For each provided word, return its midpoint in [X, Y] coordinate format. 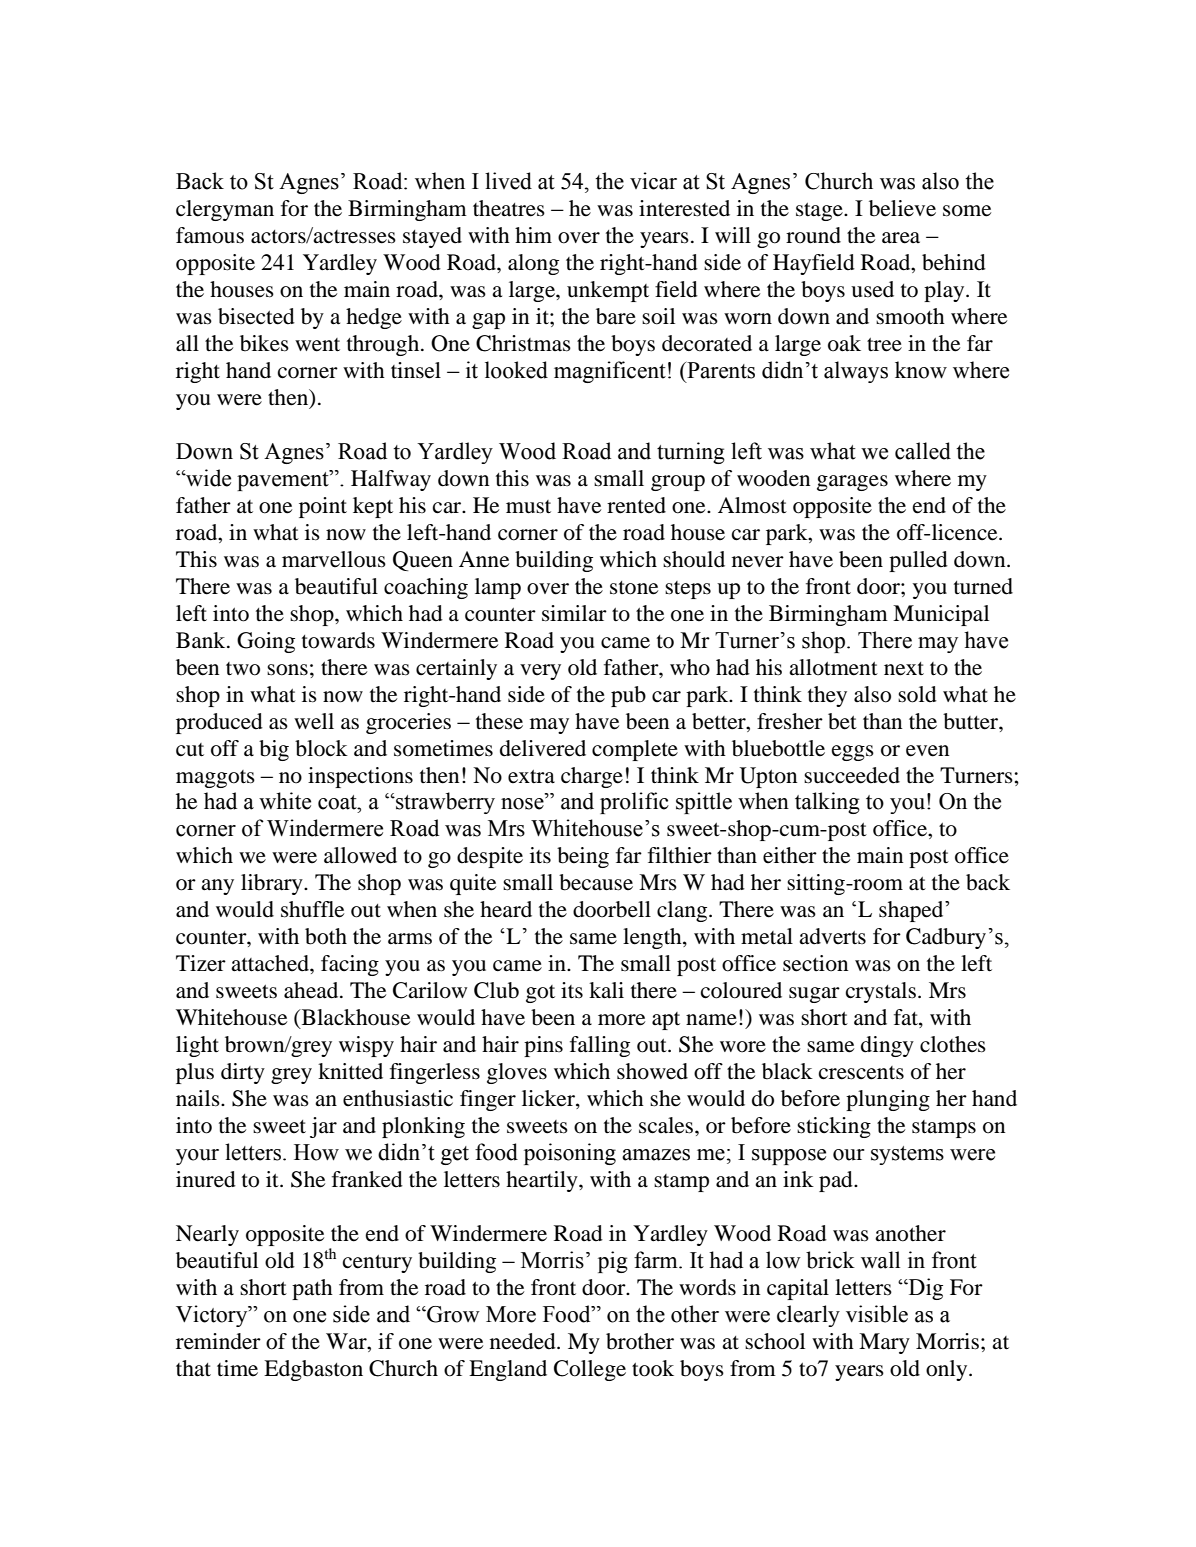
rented [636, 505]
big [274, 750]
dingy [887, 1046]
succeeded [852, 775]
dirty [243, 1073]
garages [852, 483]
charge [592, 777]
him [533, 235]
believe [902, 208]
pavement [284, 480]
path [312, 1289]
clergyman [225, 210]
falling [600, 1046]
